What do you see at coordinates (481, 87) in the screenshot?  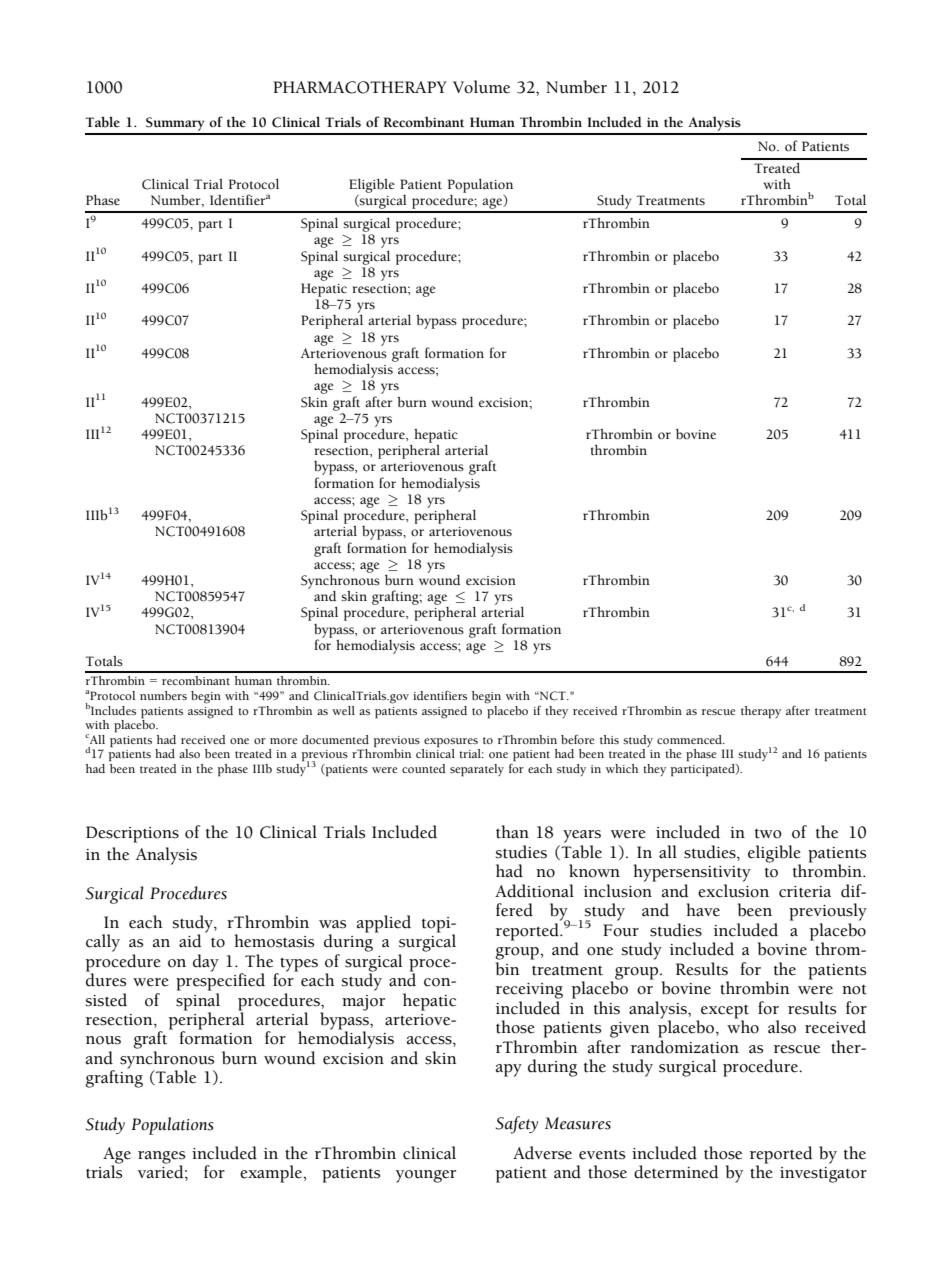 I see `Volume` at bounding box center [481, 87].
